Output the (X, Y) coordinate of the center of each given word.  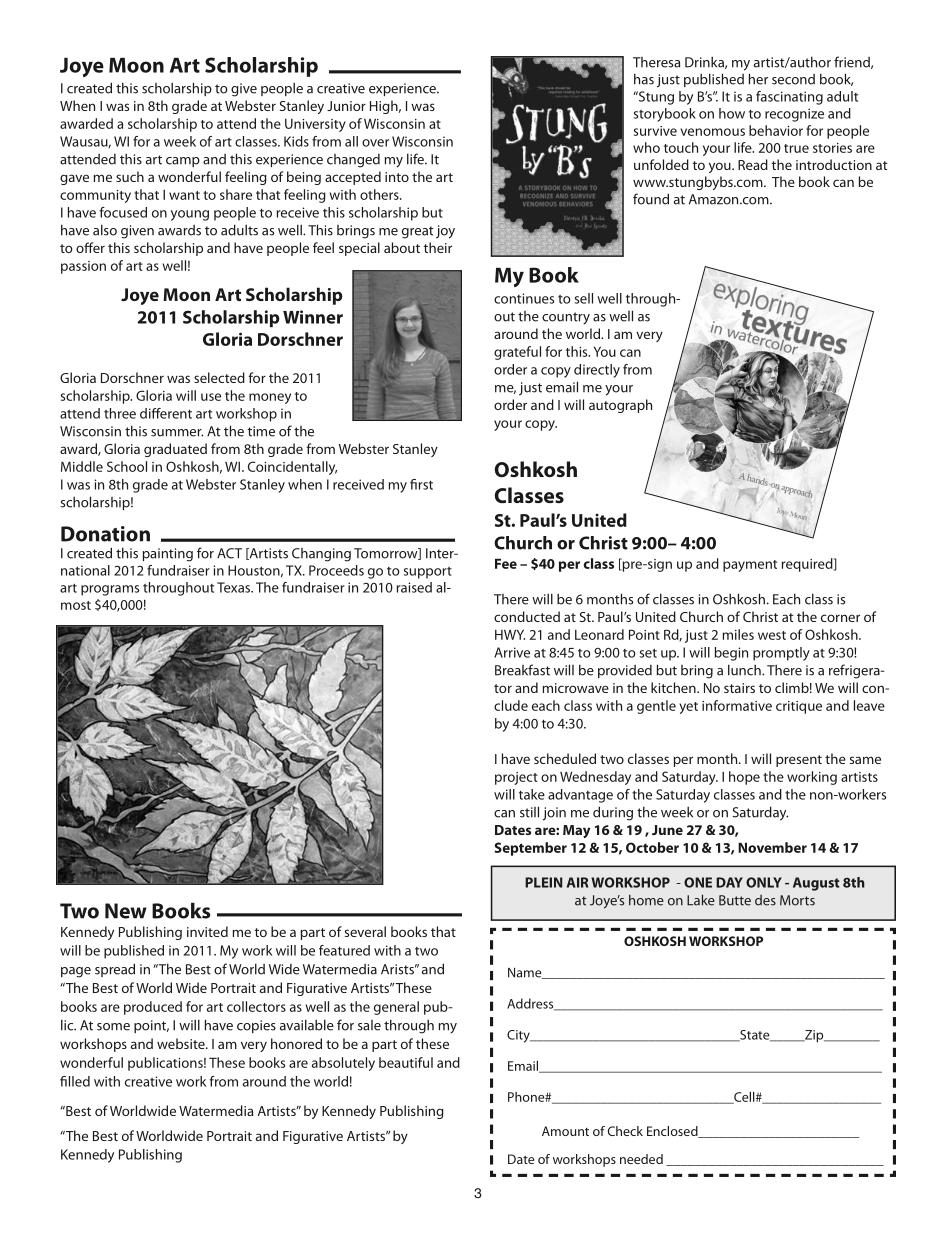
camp (183, 162)
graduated (175, 450)
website (182, 1043)
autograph (620, 406)
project (516, 778)
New (126, 911)
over (375, 143)
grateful (517, 353)
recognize (794, 115)
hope (744, 778)
